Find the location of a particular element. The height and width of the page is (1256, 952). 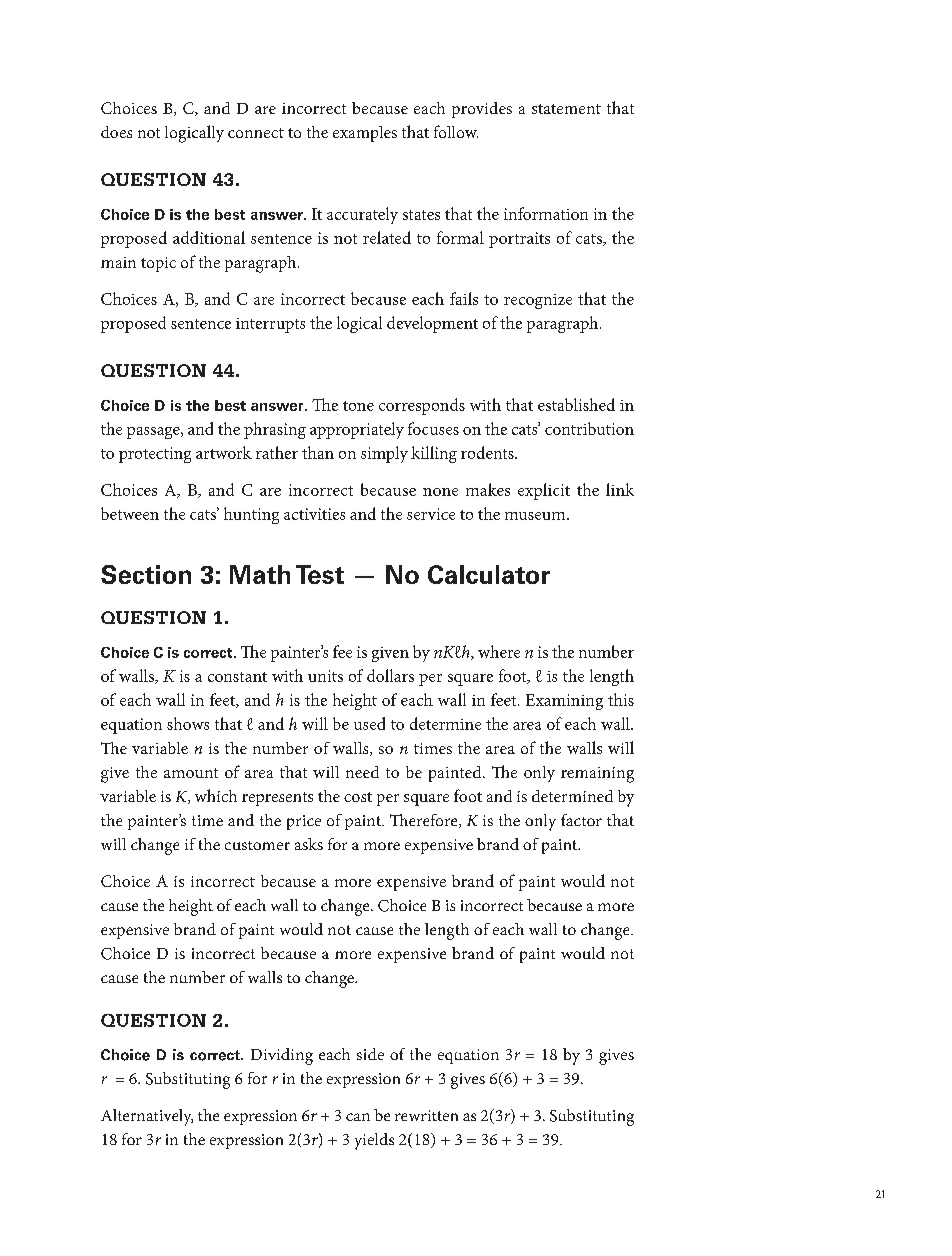

where is located at coordinates (499, 651).
